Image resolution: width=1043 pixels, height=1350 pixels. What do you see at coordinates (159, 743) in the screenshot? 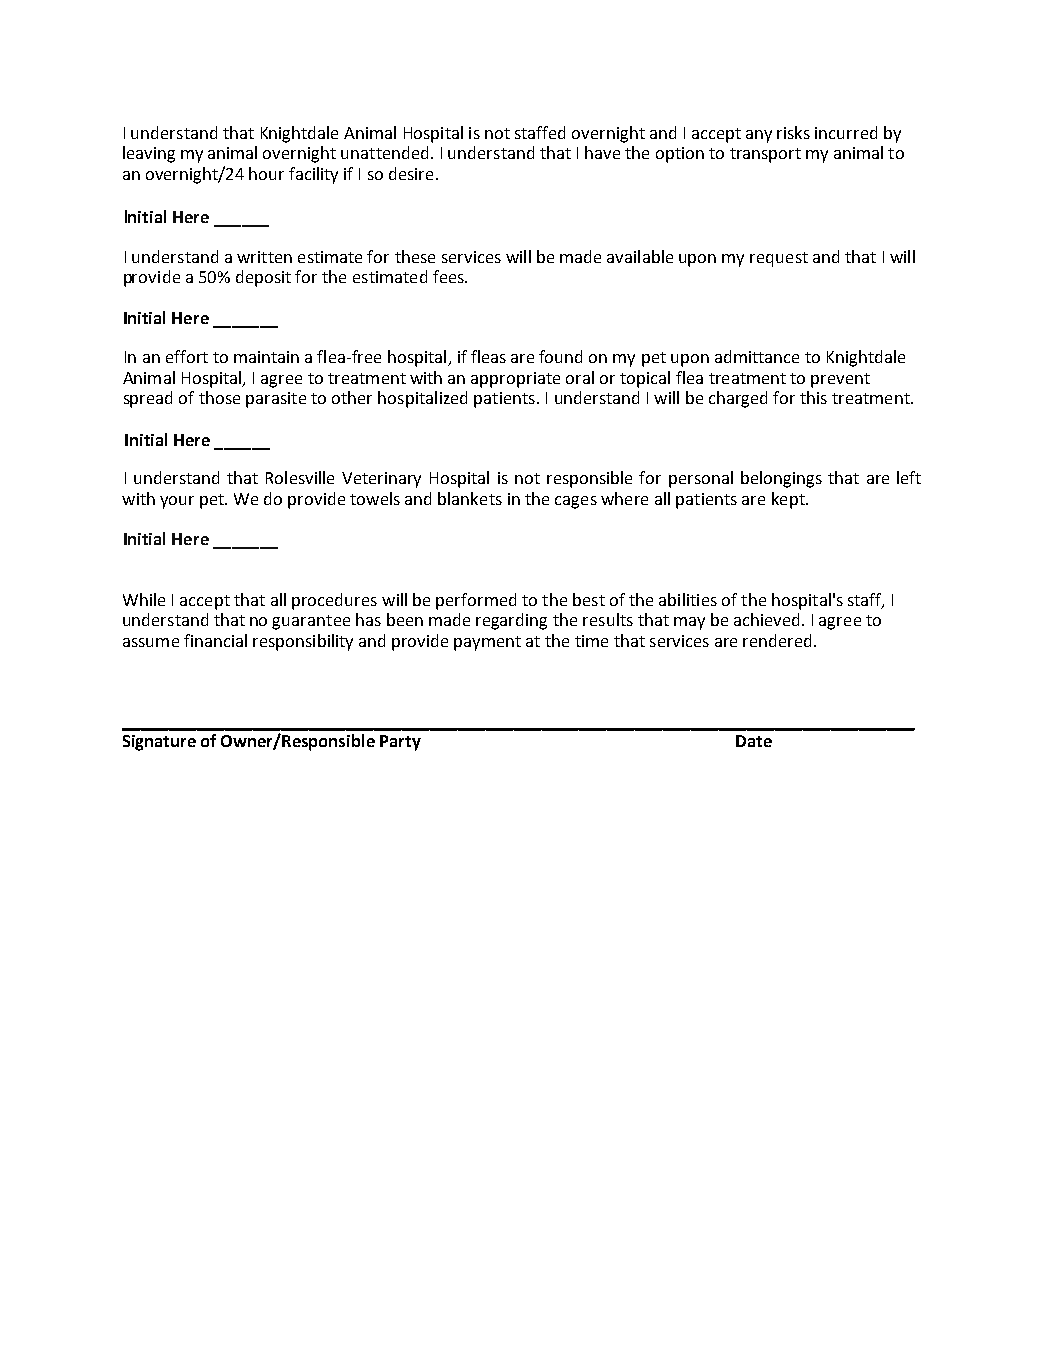
I see `Signature` at bounding box center [159, 743].
